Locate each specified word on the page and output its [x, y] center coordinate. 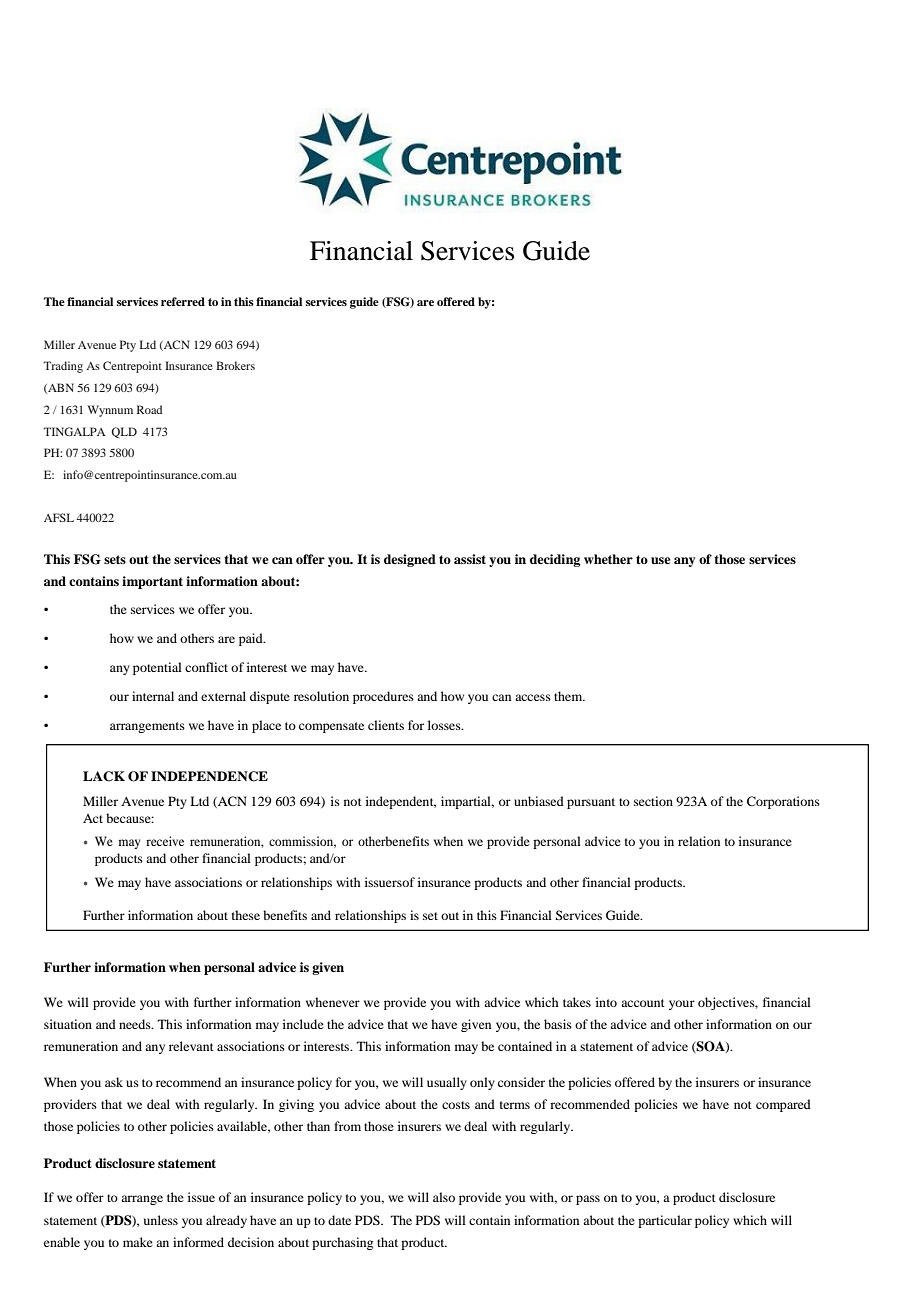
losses [445, 725]
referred [183, 301]
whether [608, 559]
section [653, 801]
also [444, 1197]
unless [161, 1220]
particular [665, 1221]
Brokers [235, 365]
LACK [104, 776]
